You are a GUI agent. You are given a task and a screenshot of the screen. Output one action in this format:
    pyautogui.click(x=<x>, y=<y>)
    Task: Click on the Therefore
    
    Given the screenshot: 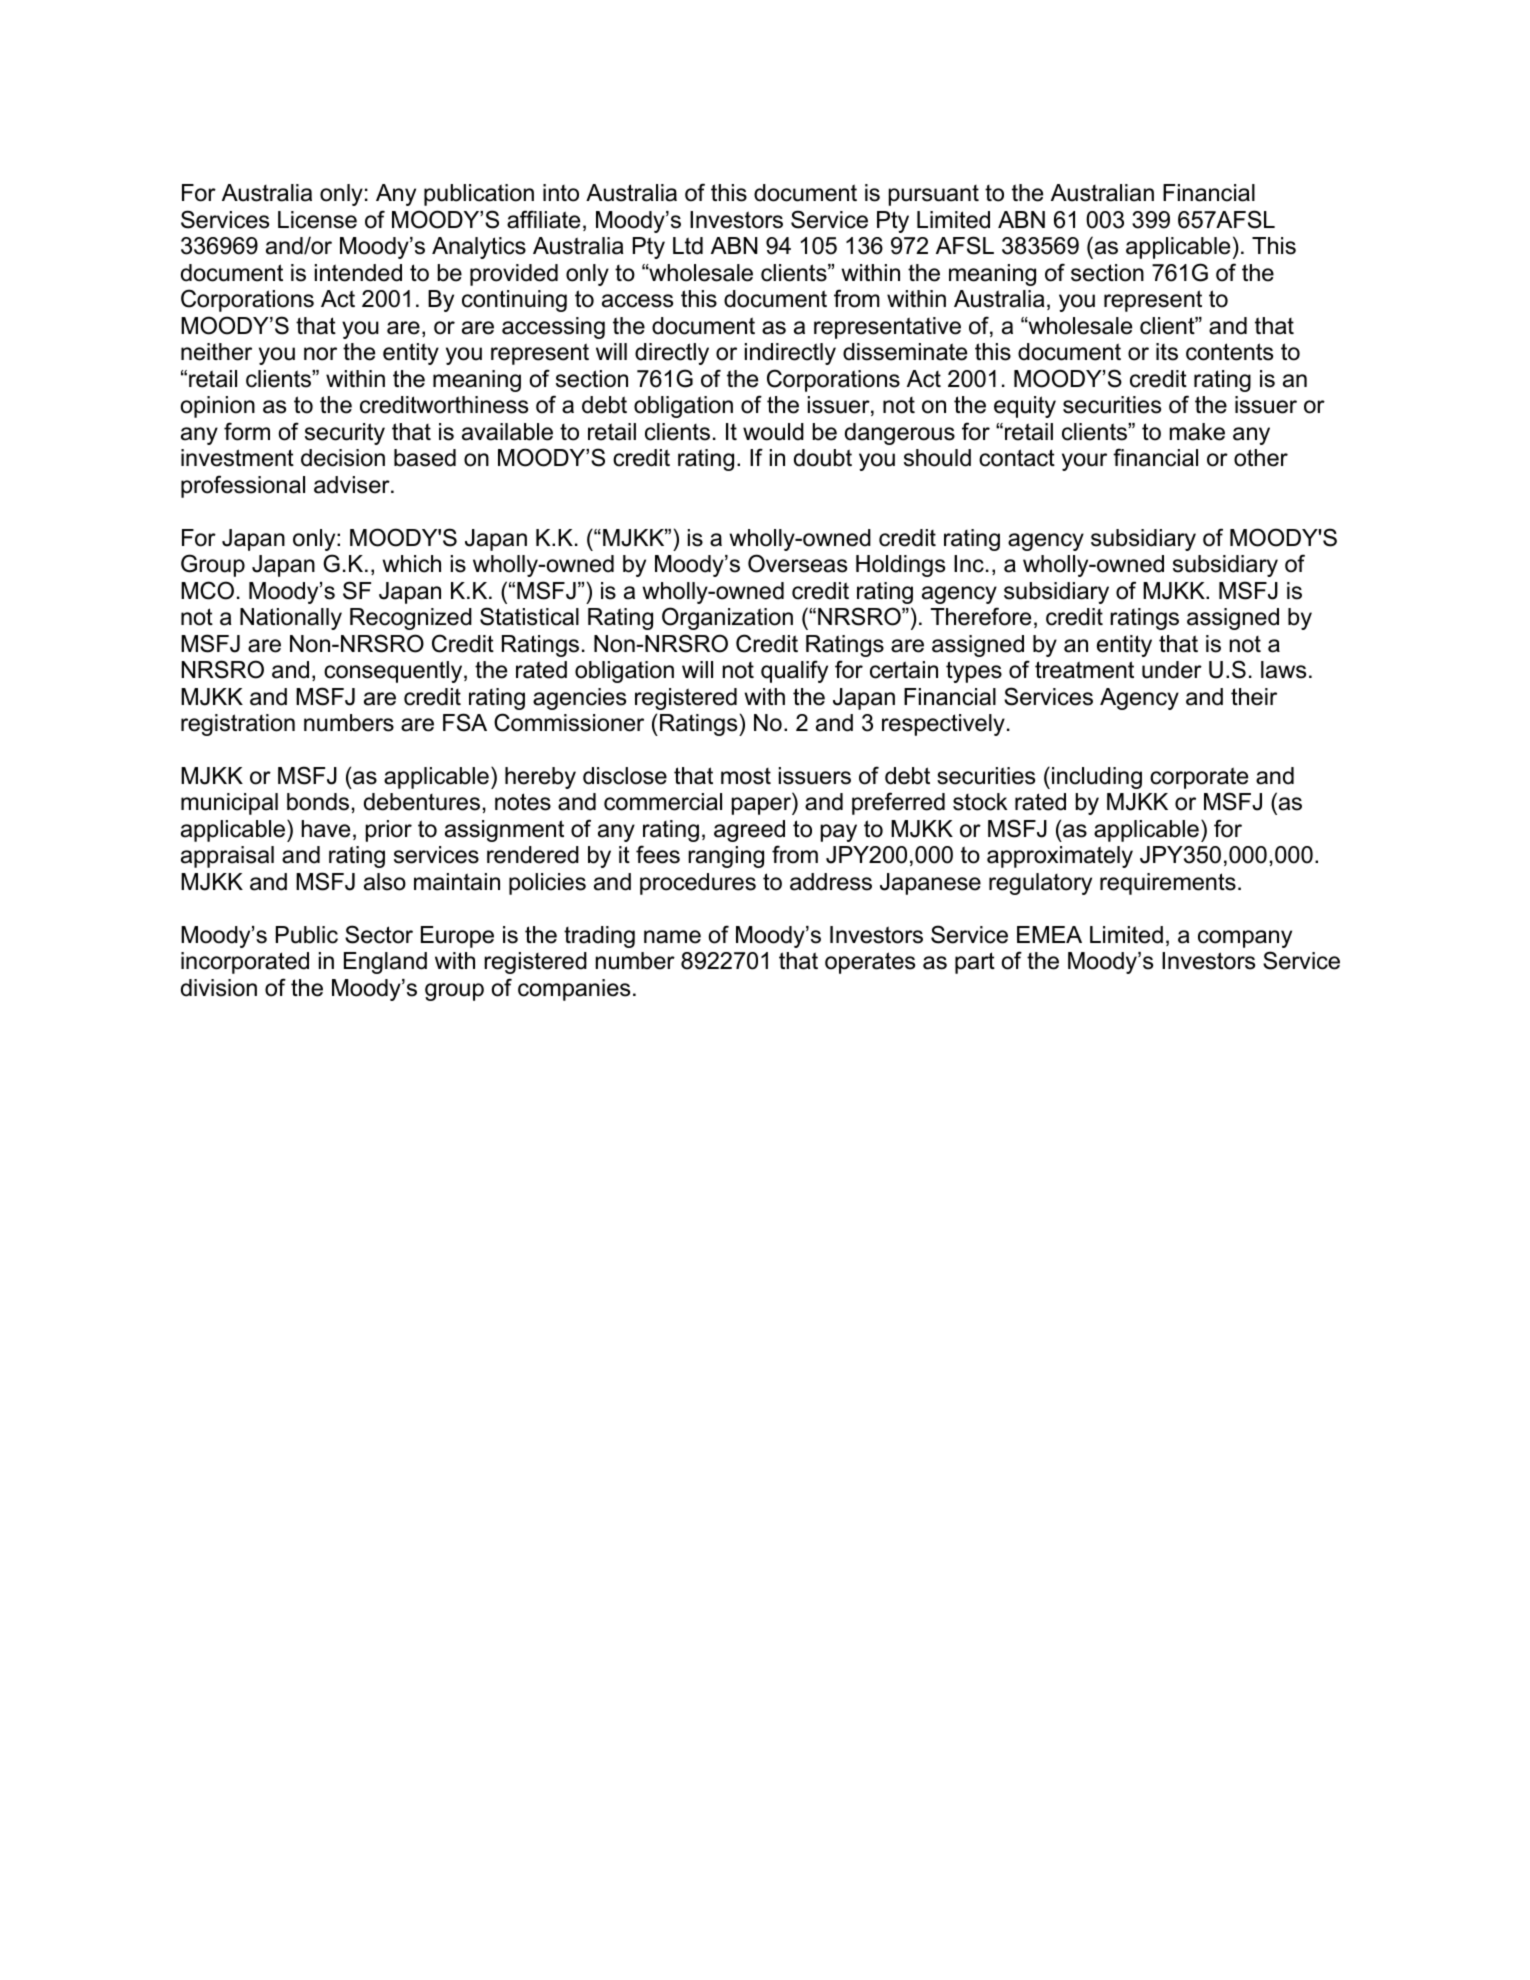 What is the action you would take?
    pyautogui.click(x=981, y=616)
